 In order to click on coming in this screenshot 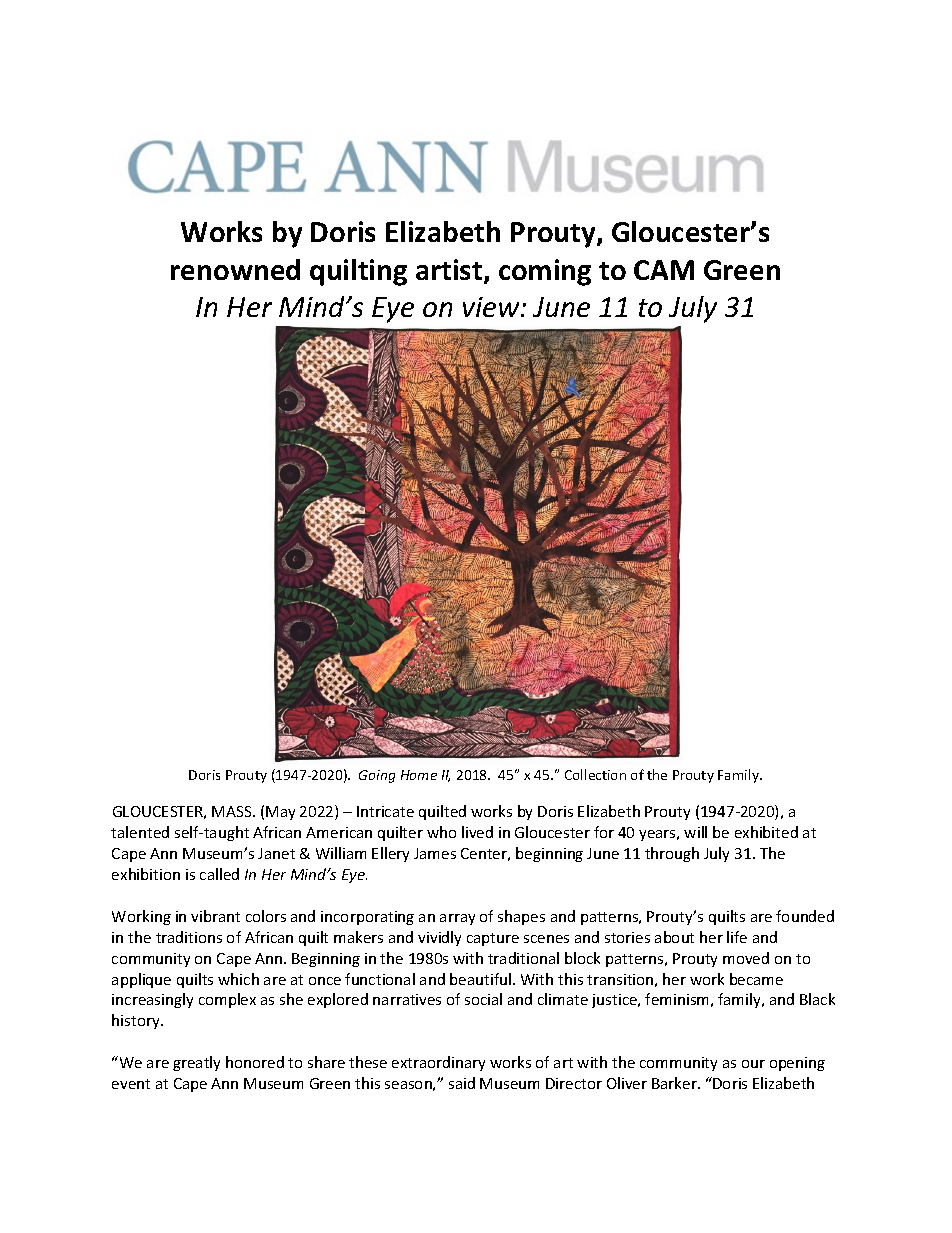, I will do `click(545, 272)`.
